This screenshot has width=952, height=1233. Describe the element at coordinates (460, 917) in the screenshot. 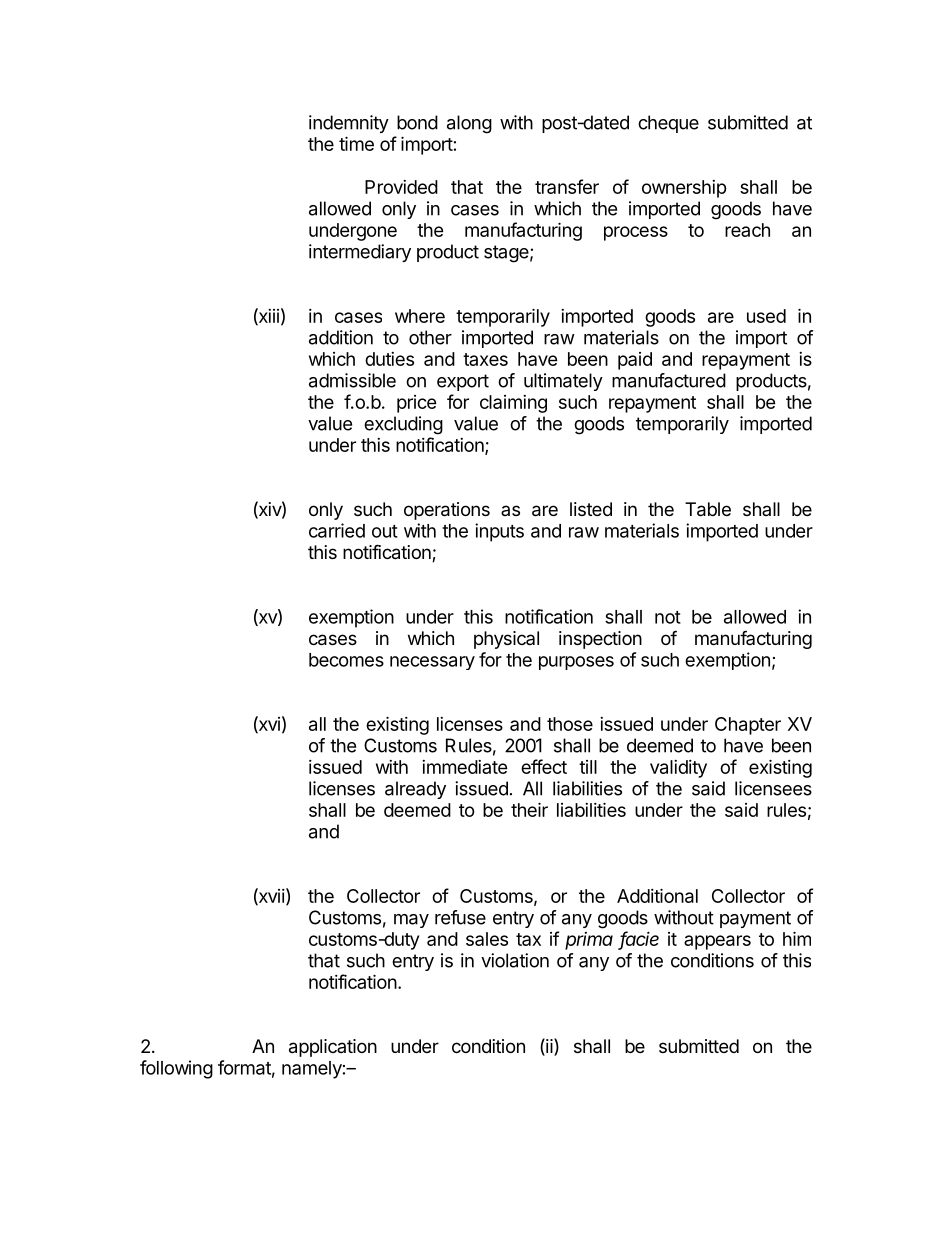

I see `refuse` at that location.
